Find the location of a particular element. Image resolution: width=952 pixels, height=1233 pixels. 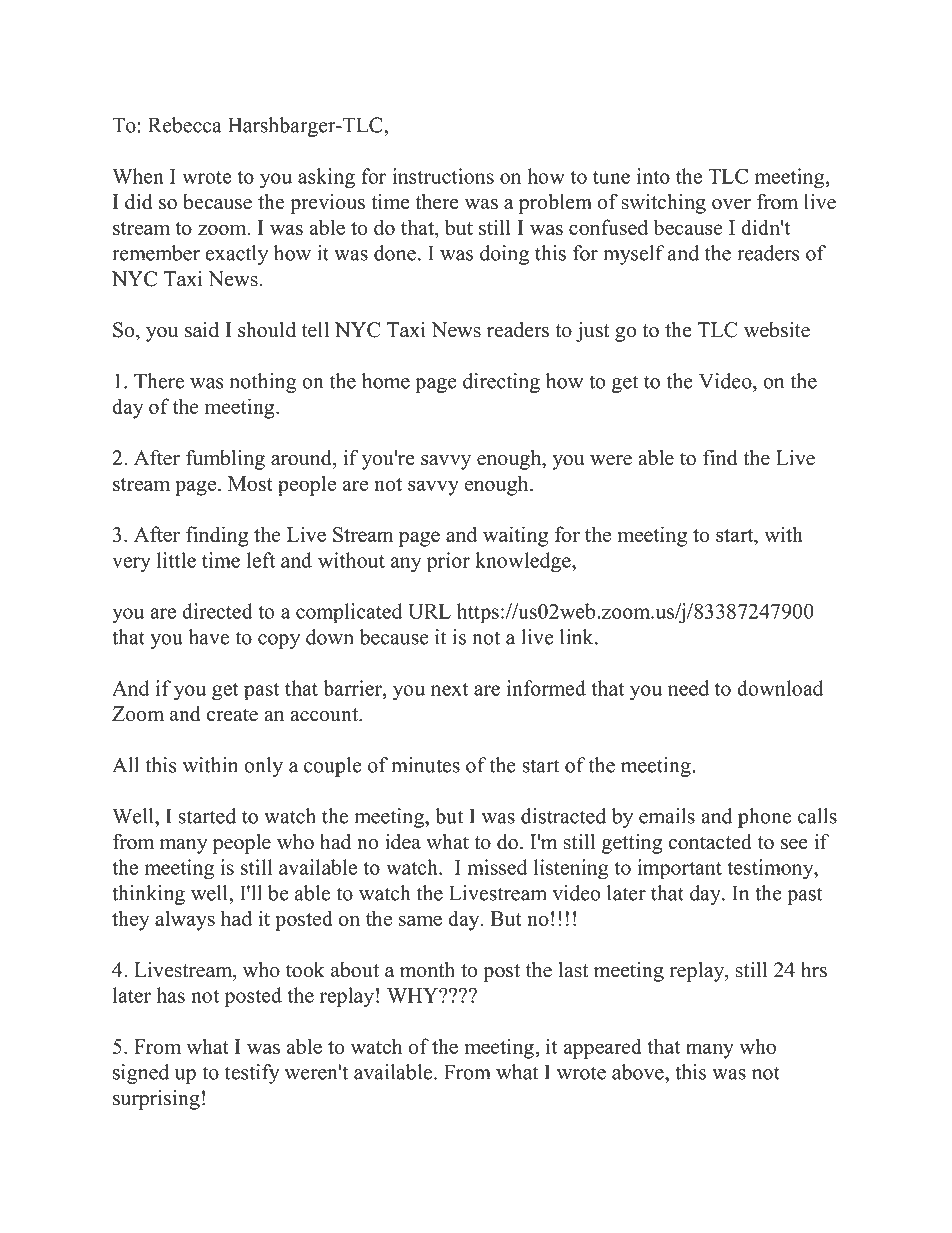

URL is located at coordinates (429, 611).
